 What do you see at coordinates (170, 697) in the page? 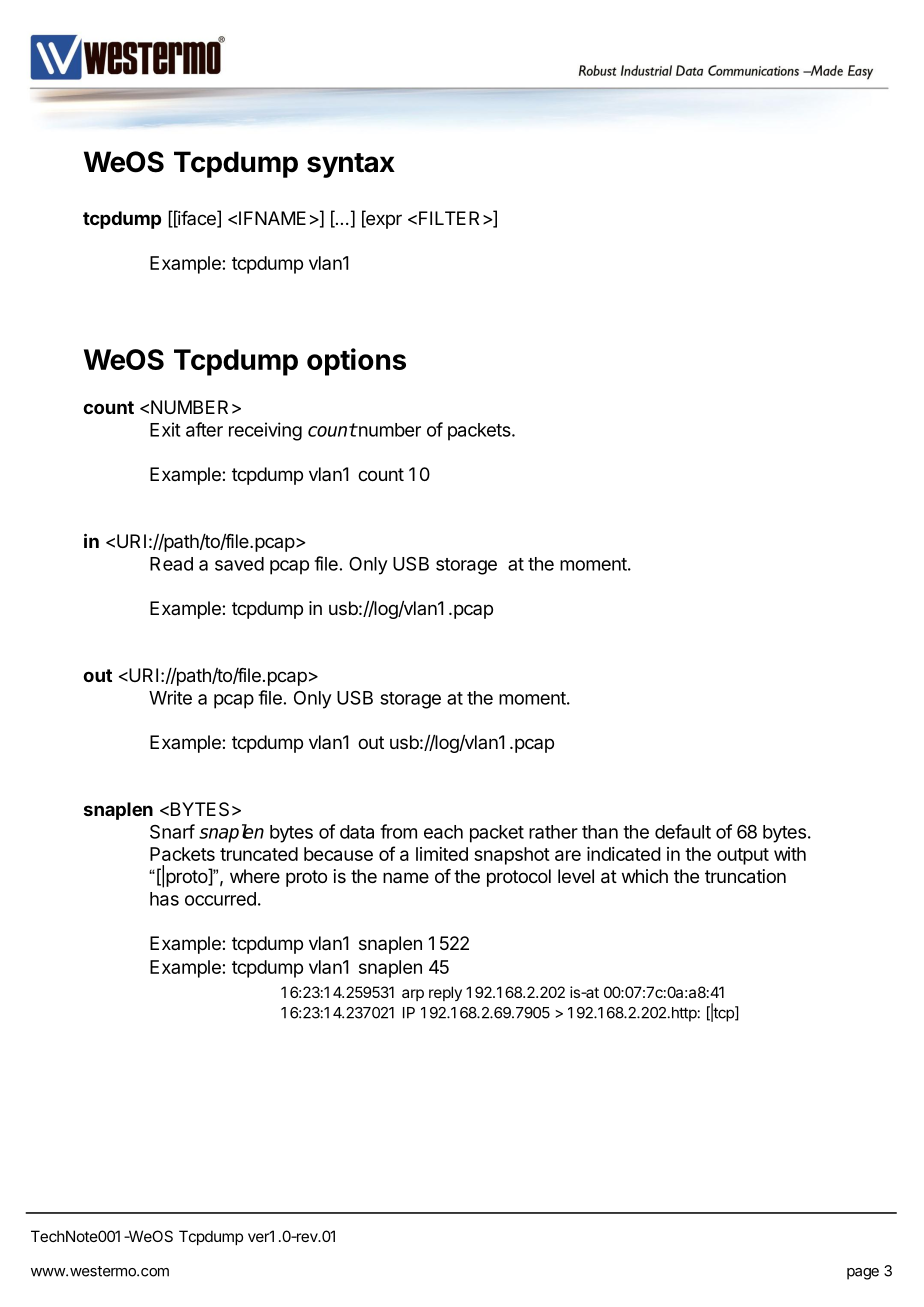
I see `Write` at bounding box center [170, 697].
